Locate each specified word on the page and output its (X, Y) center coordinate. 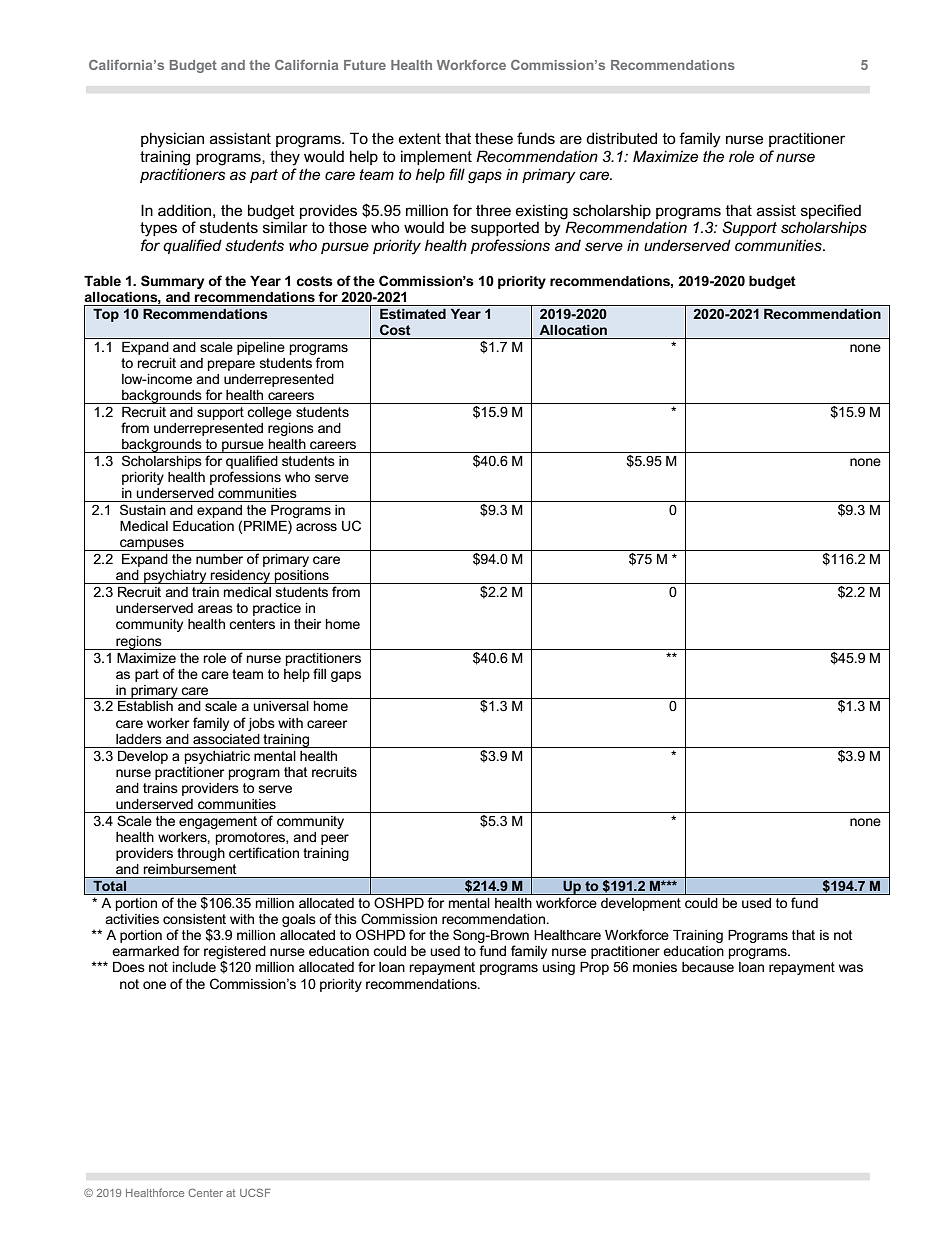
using (558, 968)
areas (215, 609)
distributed (621, 138)
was (851, 968)
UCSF (255, 1192)
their (307, 624)
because (708, 967)
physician (172, 140)
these (494, 138)
